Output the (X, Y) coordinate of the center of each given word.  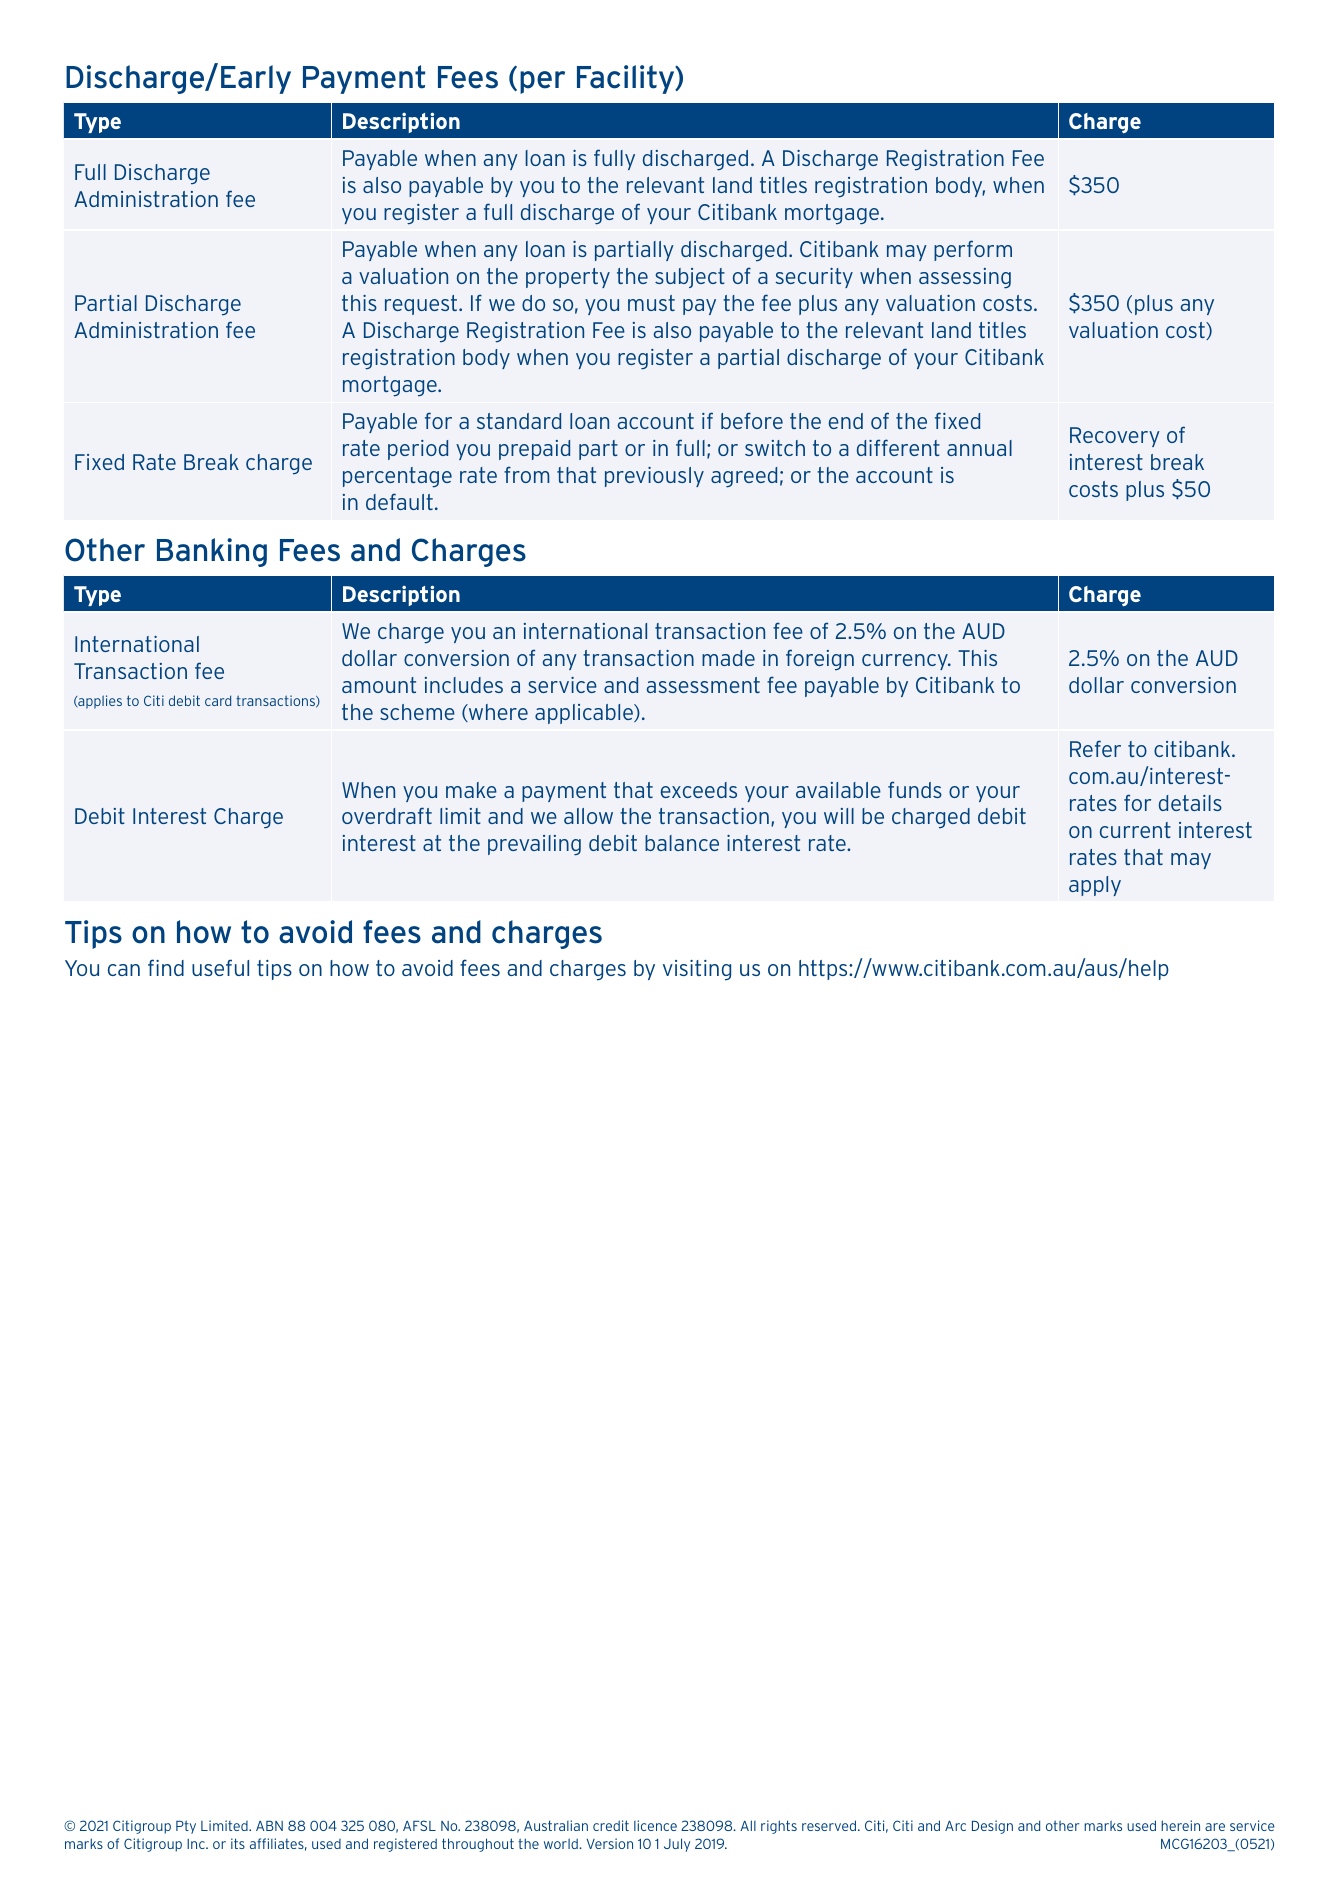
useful (220, 967)
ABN (269, 1826)
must (651, 303)
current (1135, 830)
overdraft (387, 815)
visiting (697, 970)
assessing (965, 278)
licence (655, 1825)
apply (1095, 886)
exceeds (699, 790)
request (422, 305)
